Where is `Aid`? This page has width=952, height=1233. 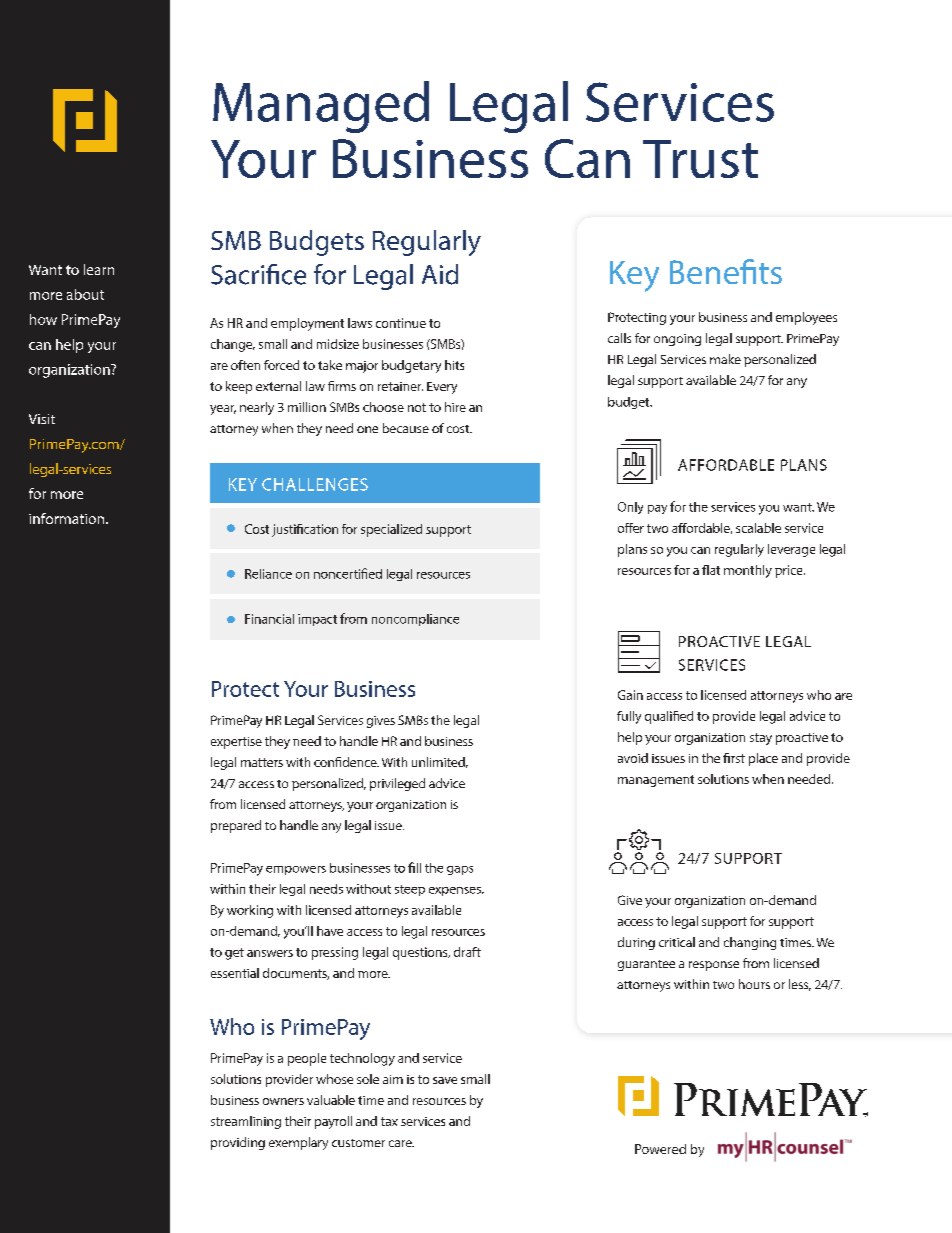 Aid is located at coordinates (440, 274).
